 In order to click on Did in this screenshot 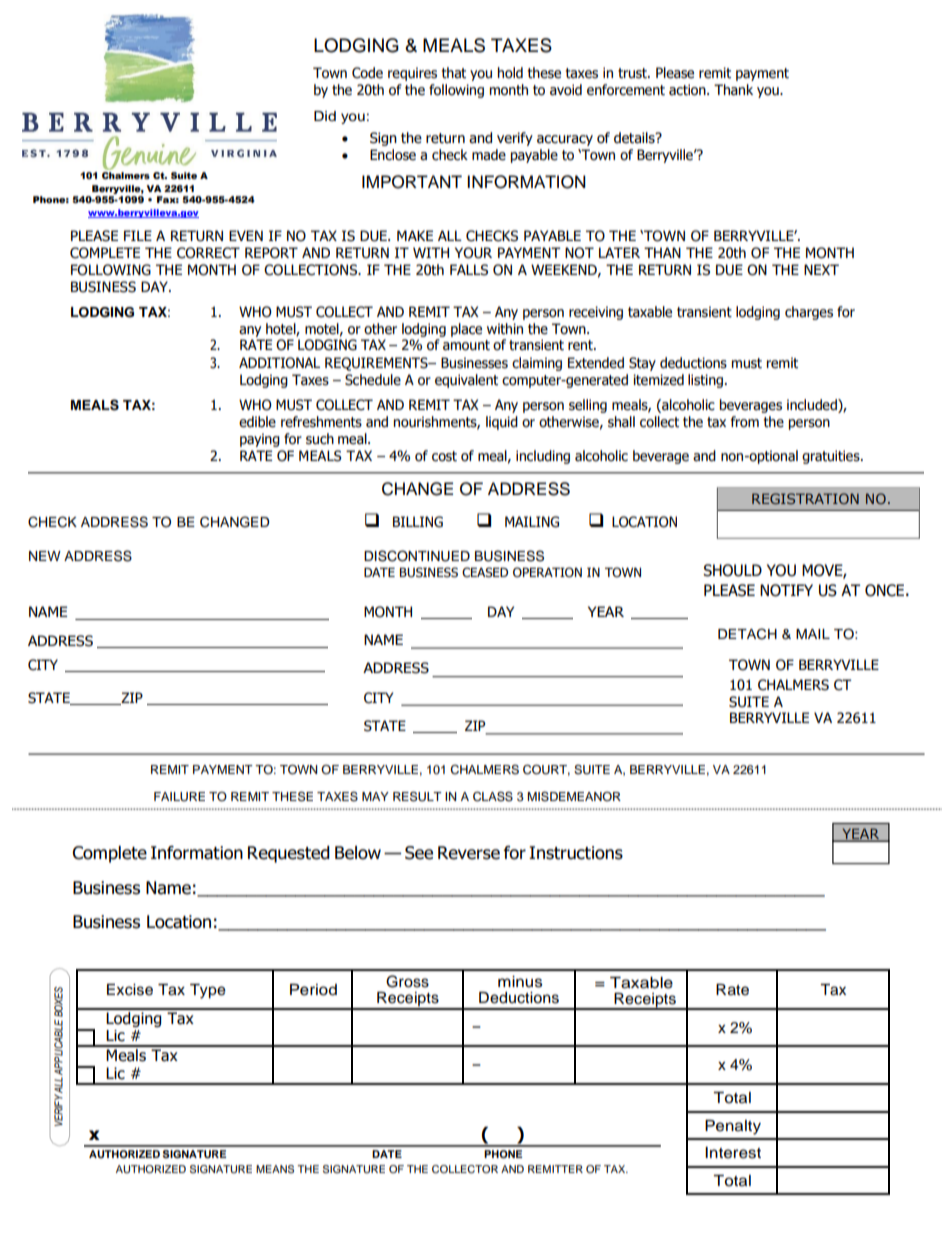, I will do `click(325, 116)`.
